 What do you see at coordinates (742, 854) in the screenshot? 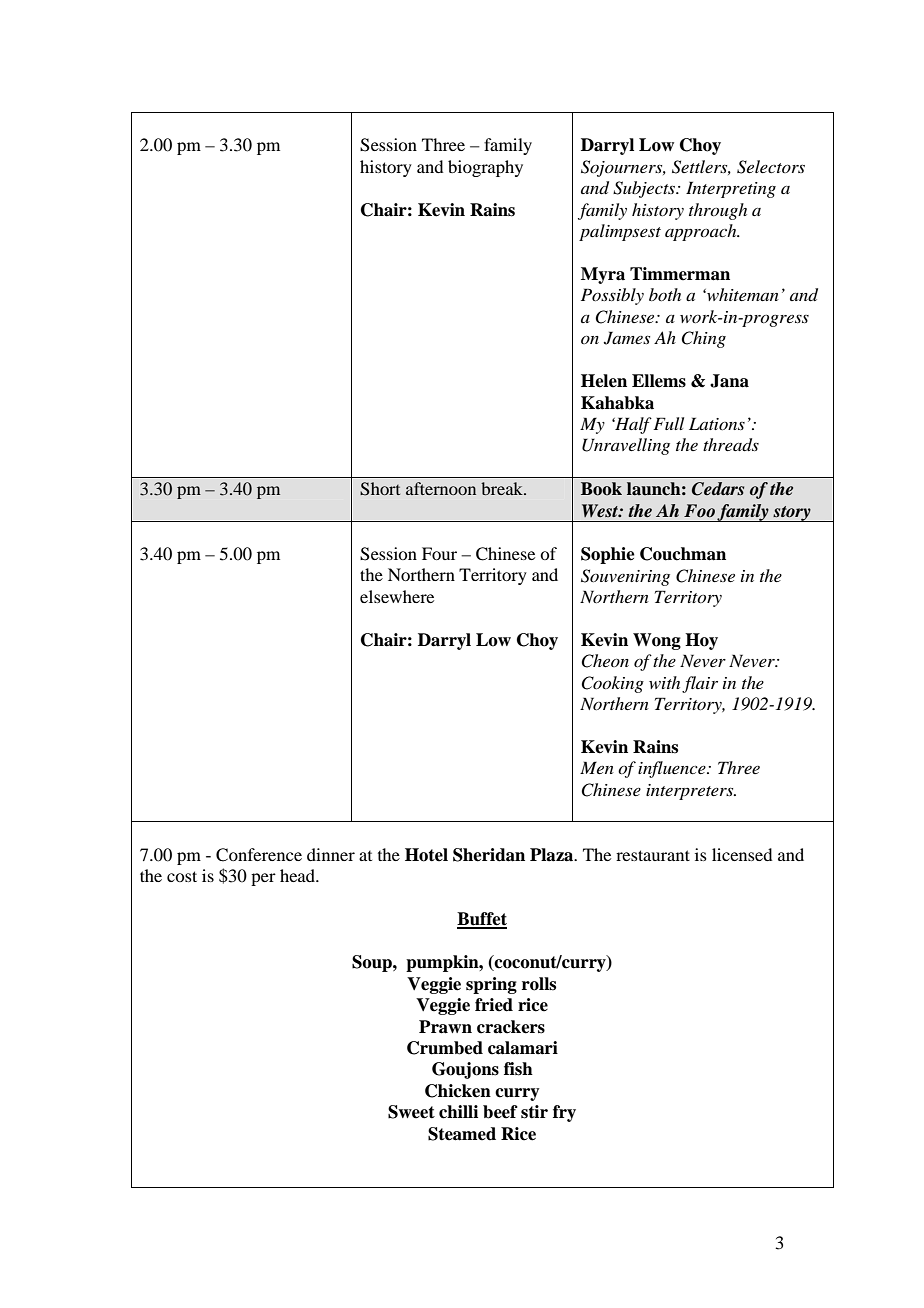
I see `licensed` at bounding box center [742, 854].
